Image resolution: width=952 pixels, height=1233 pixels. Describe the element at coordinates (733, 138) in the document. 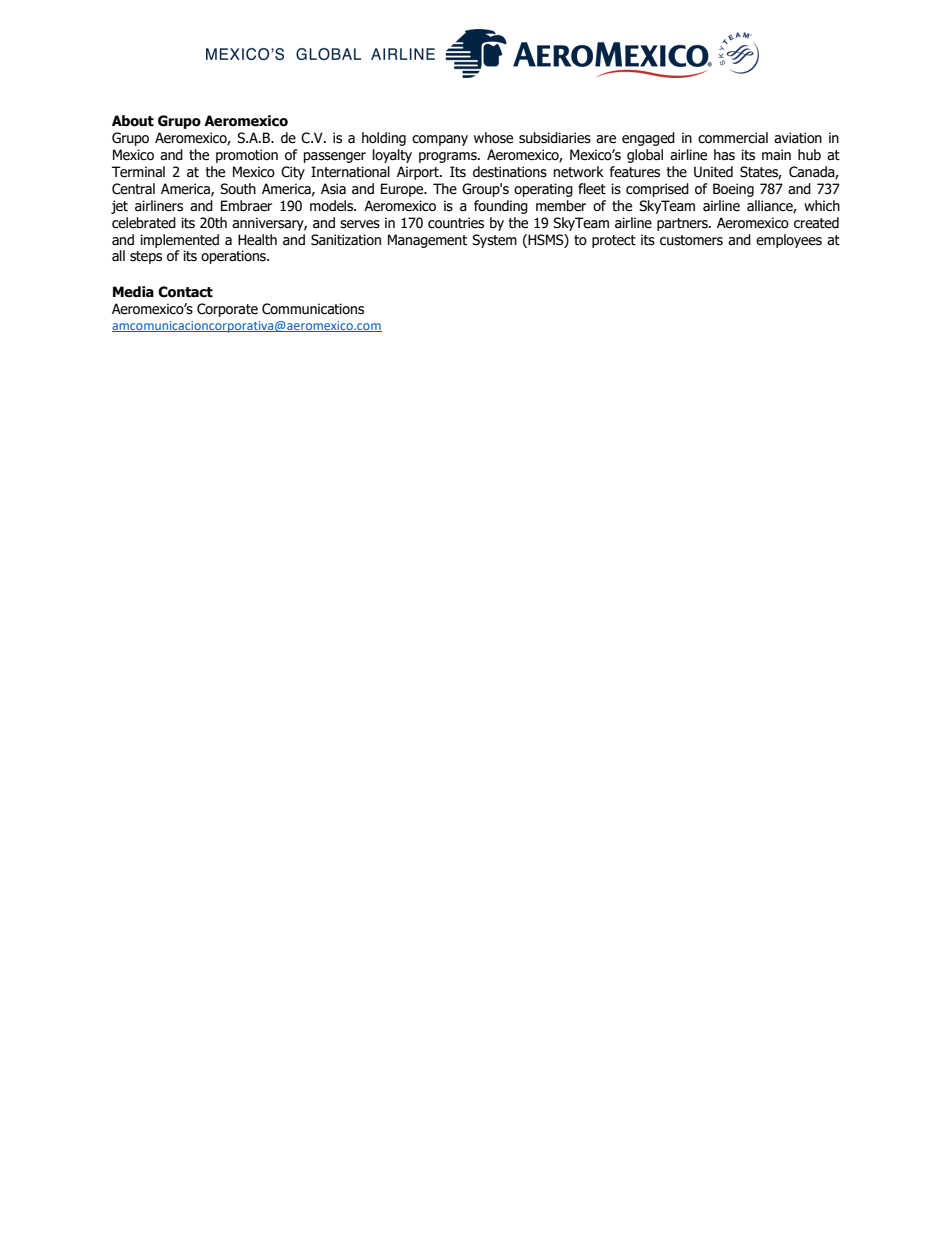

I see `commercial` at that location.
